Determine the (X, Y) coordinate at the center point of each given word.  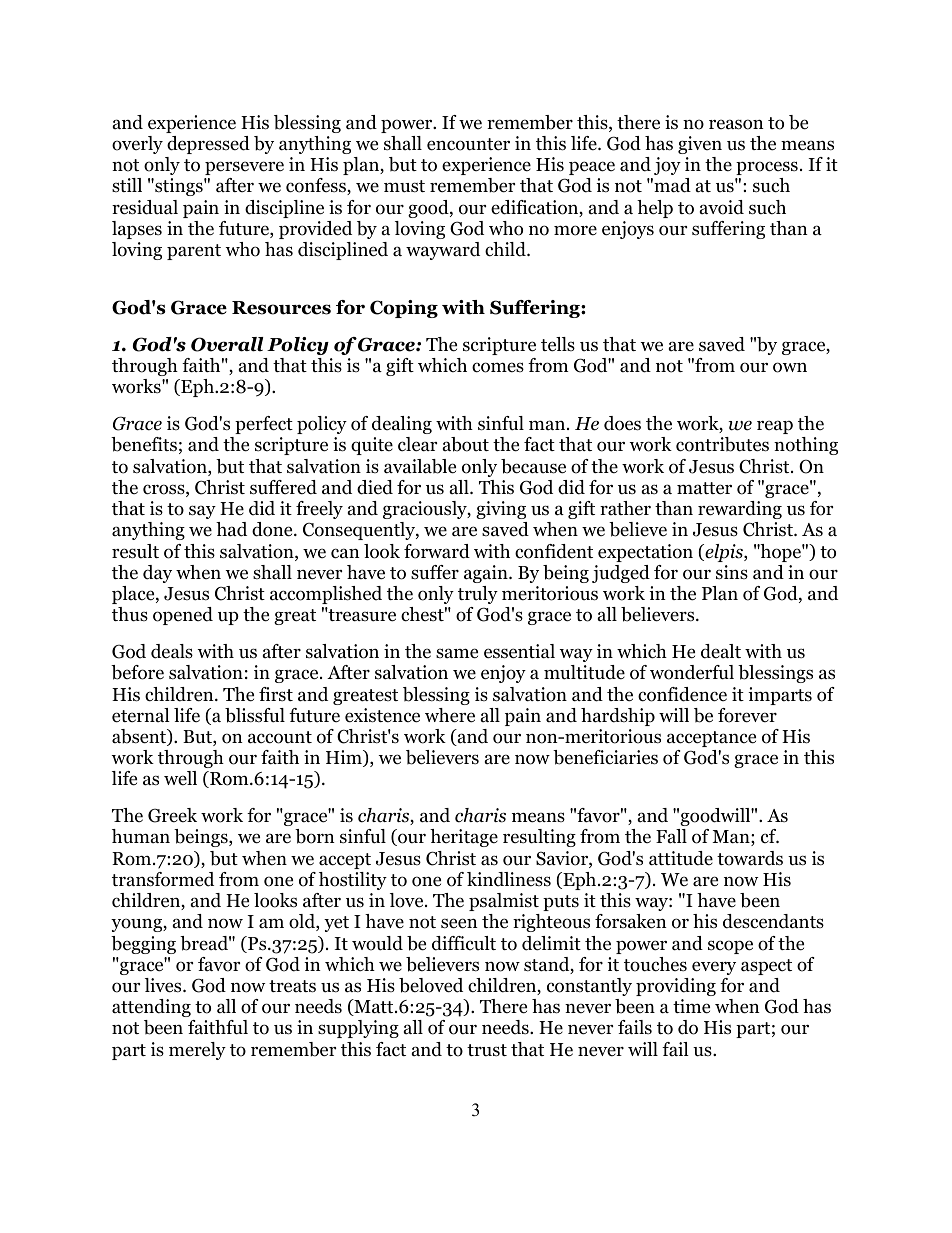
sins (732, 572)
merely (197, 1051)
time (691, 1006)
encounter (468, 144)
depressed (208, 145)
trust (487, 1050)
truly (478, 595)
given (700, 145)
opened (183, 616)
